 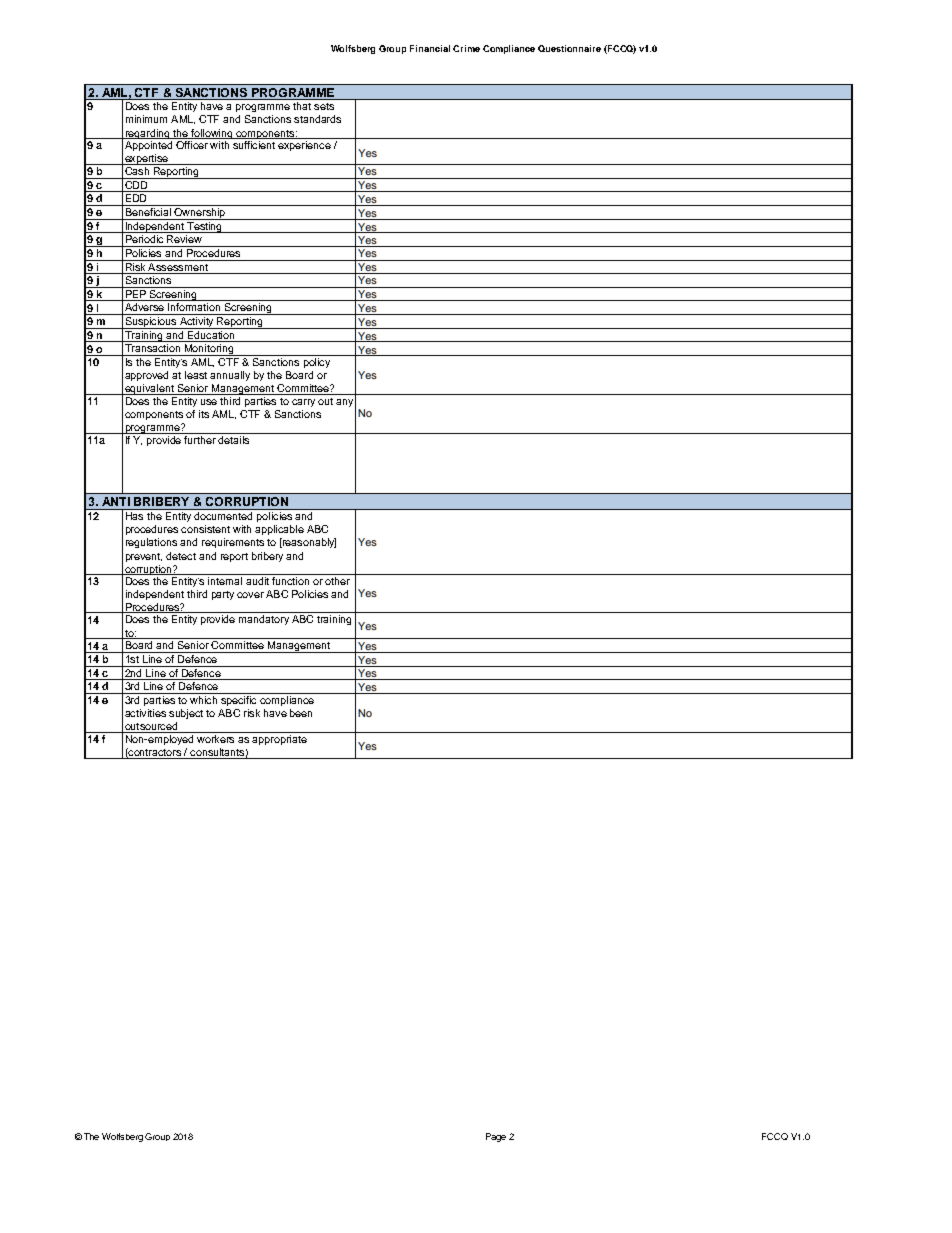 I want to click on Crime, so click(x=466, y=48).
